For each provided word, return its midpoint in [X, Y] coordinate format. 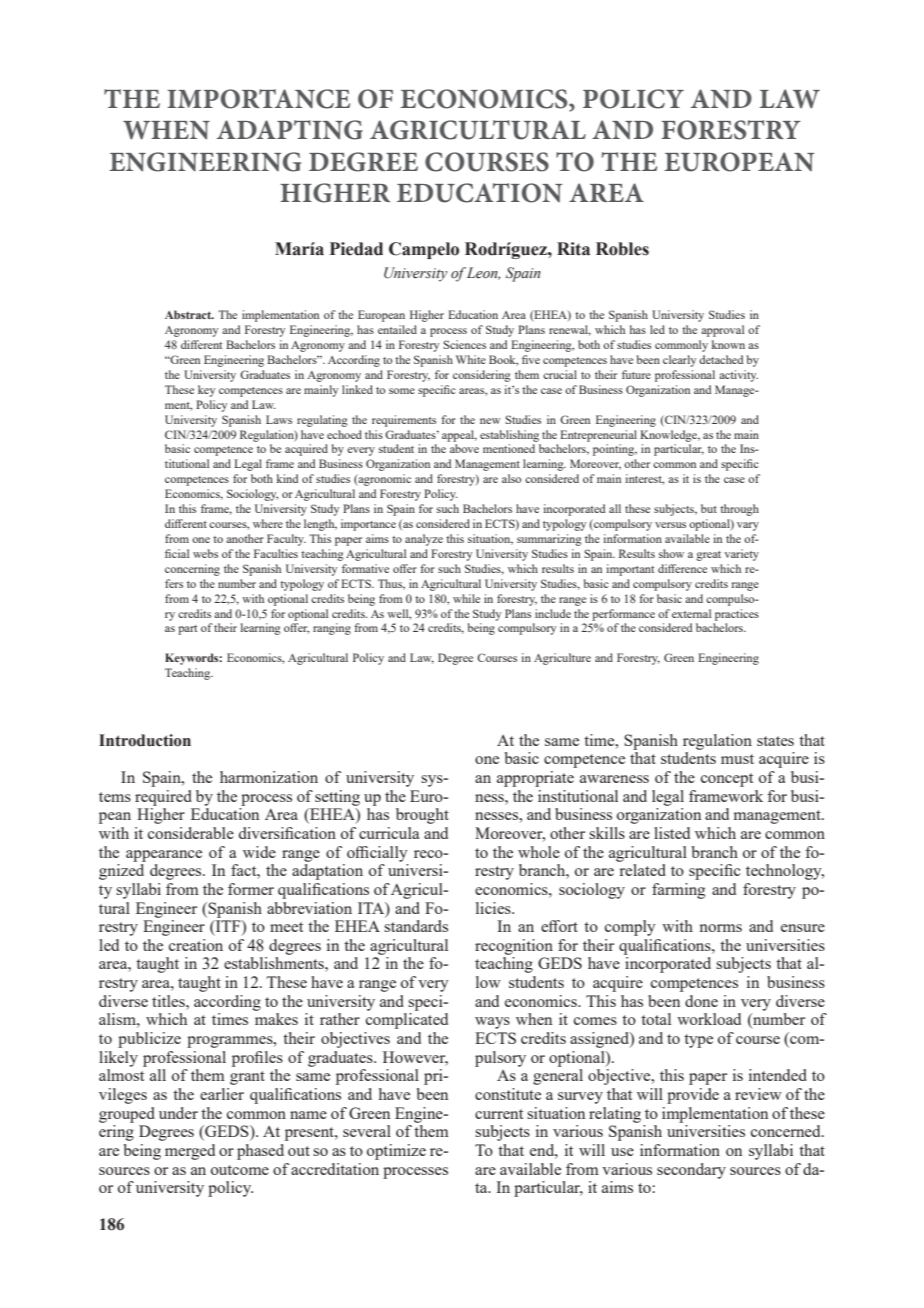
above [464, 448]
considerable [191, 833]
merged [190, 1152]
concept [727, 780]
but [709, 508]
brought [422, 816]
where [268, 523]
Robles [622, 249]
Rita [573, 249]
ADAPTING [290, 130]
